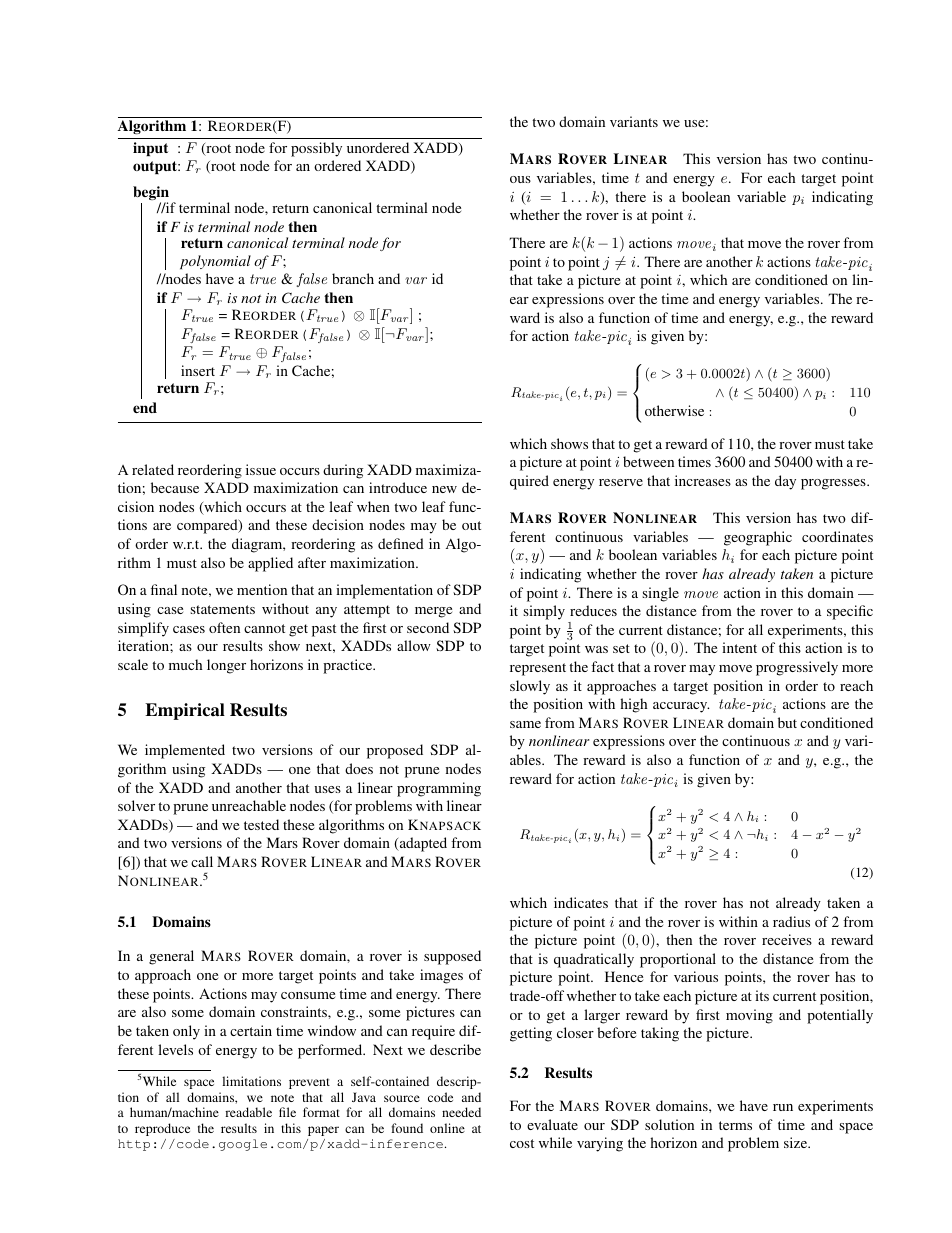 This page has width=952, height=1233. Describe the element at coordinates (353, 278) in the page. I see `branch` at that location.
